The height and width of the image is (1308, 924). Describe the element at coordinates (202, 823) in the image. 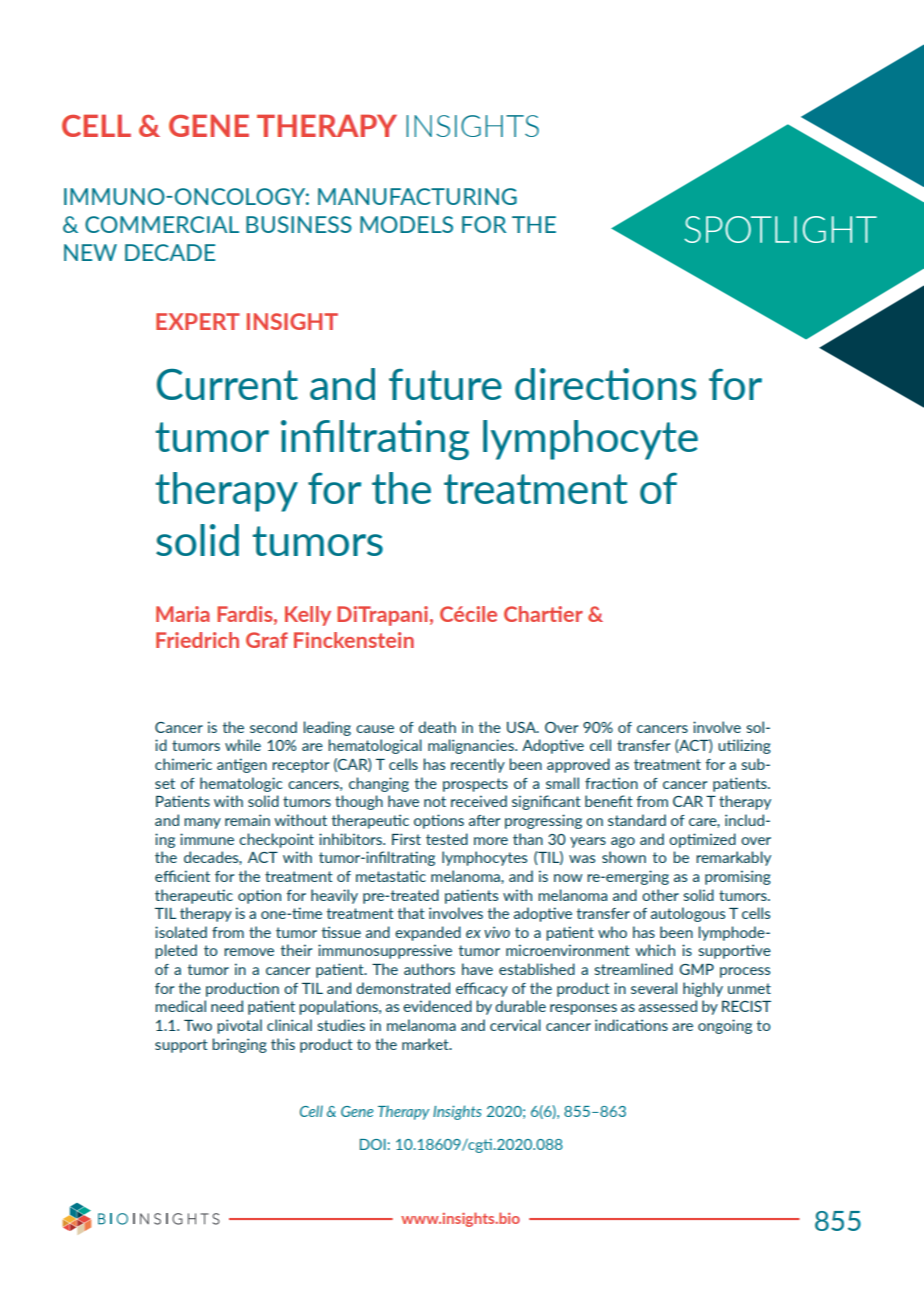

I see `many` at that location.
